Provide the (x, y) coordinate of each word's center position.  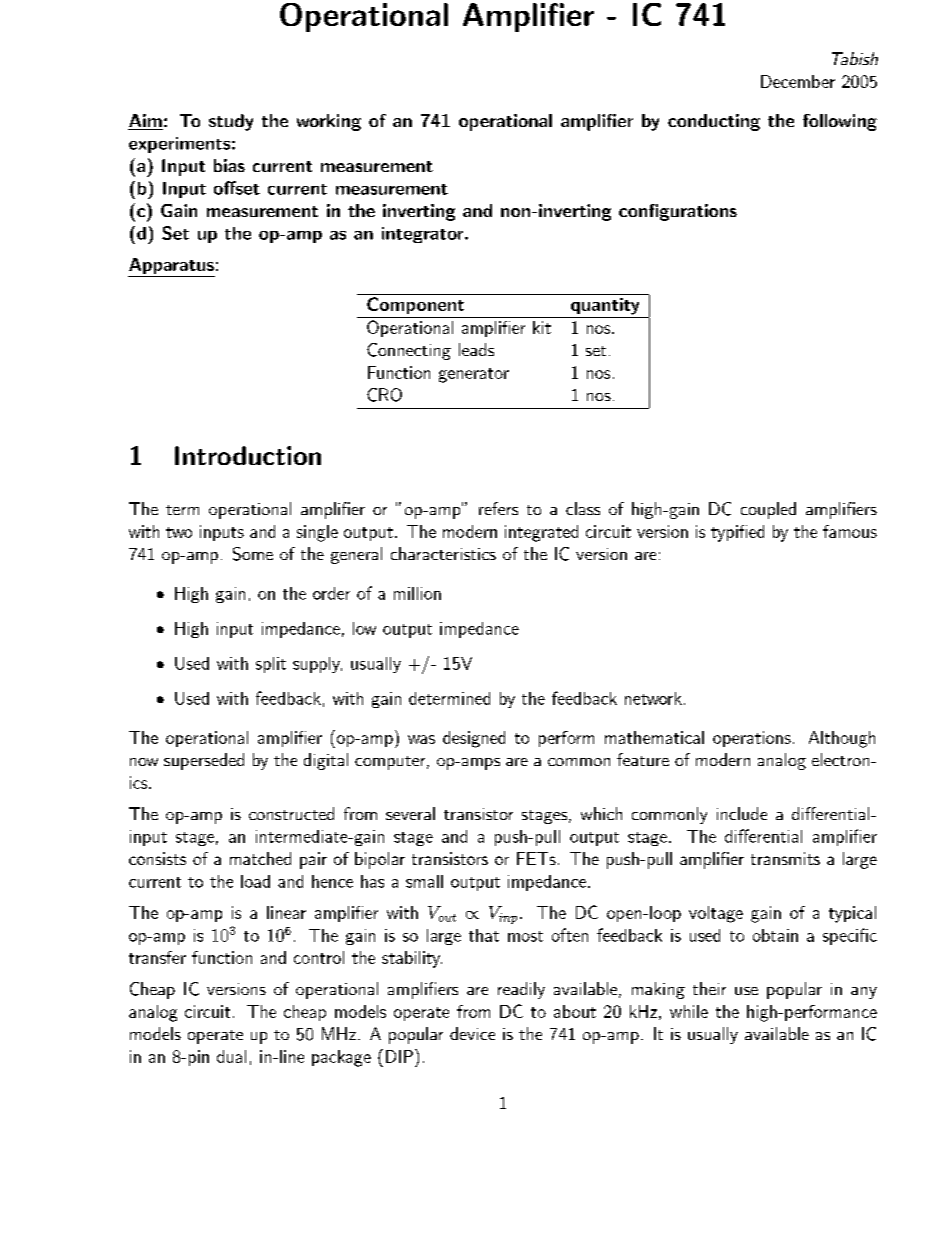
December (798, 81)
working (329, 122)
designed (474, 739)
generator (474, 375)
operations (752, 739)
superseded (204, 761)
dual (231, 1056)
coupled (768, 510)
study (231, 122)
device (472, 1033)
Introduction (248, 455)
